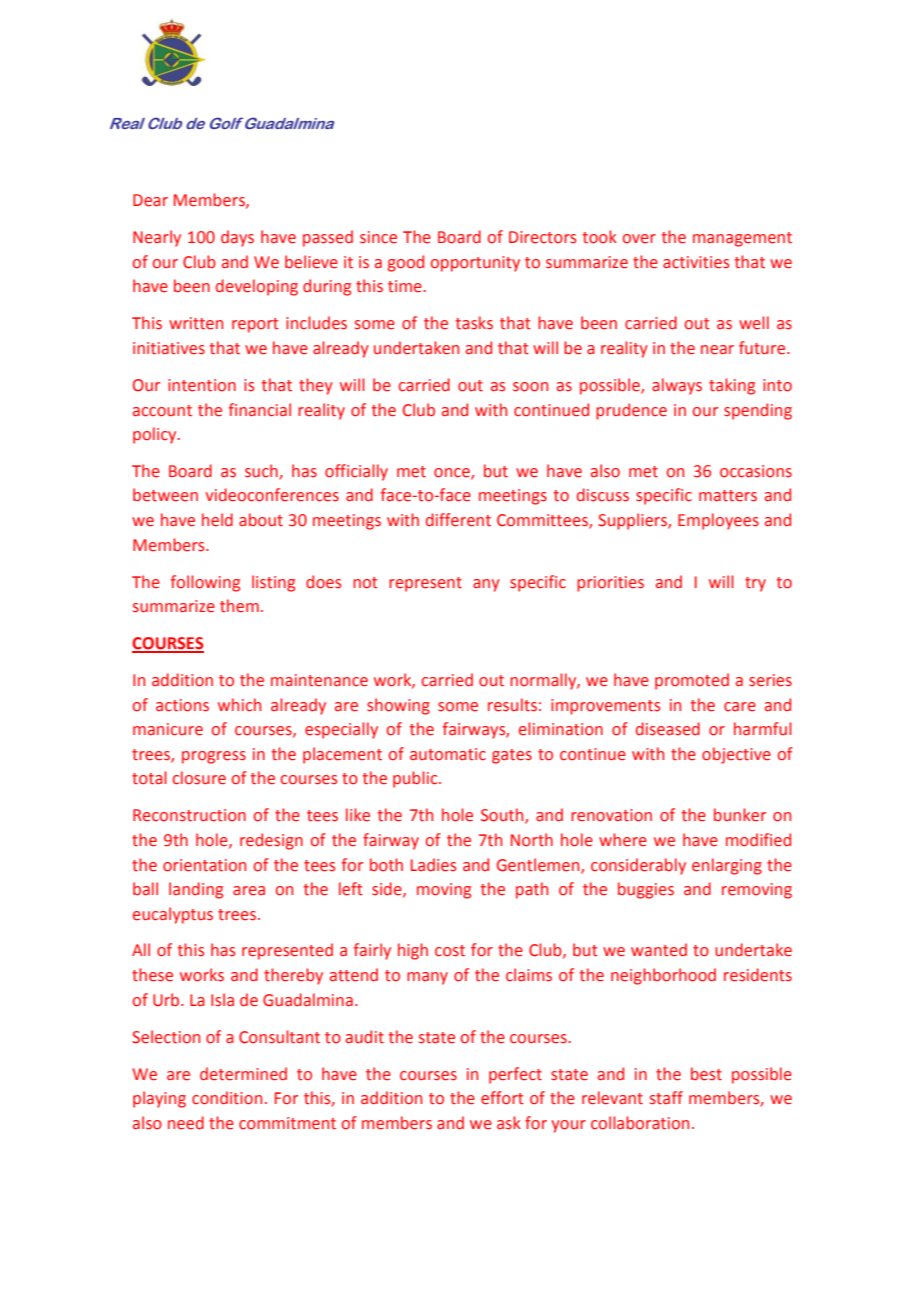 The image size is (924, 1308). Describe the element at coordinates (450, 951) in the image. I see `cost` at that location.
